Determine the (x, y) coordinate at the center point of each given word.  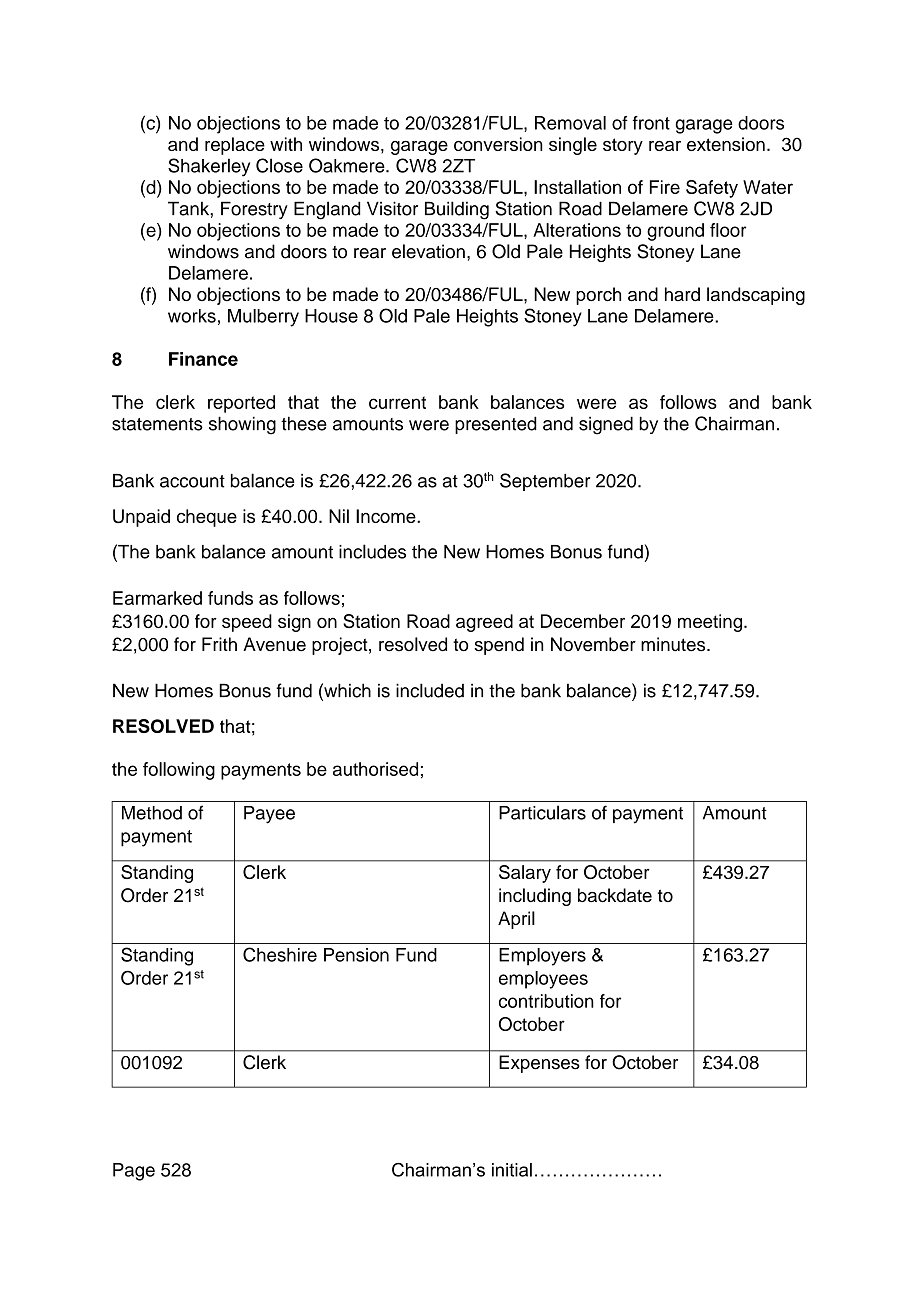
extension (726, 144)
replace (235, 146)
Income (387, 516)
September (545, 482)
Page (134, 1172)
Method (152, 813)
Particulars (542, 812)
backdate (615, 895)
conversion (498, 144)
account (192, 481)
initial (512, 1170)
